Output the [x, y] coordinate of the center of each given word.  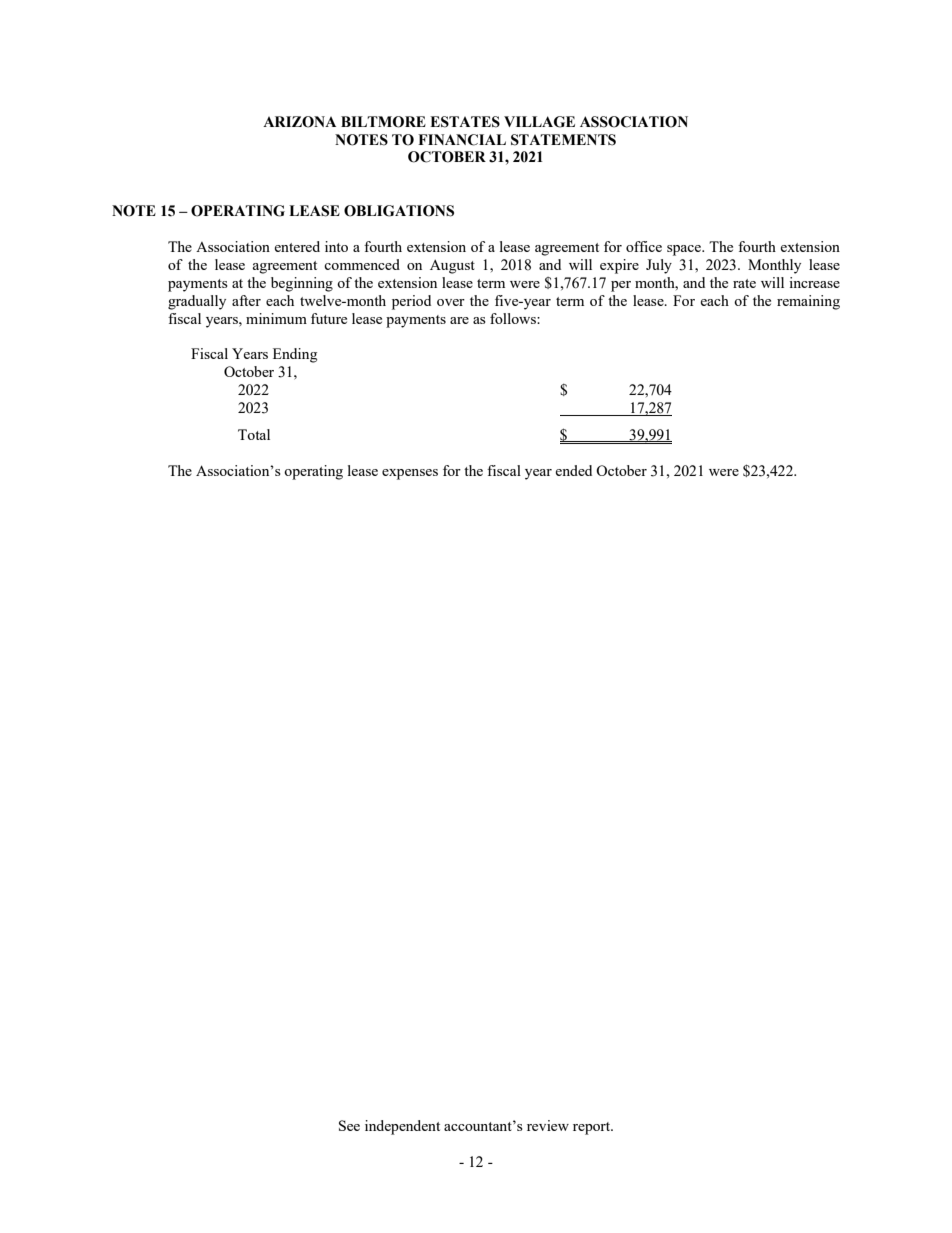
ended [573, 470]
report [593, 1128]
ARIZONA [299, 122]
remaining [808, 302]
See [349, 1125]
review [548, 1125]
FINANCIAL [462, 140]
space [685, 250]
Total [254, 434]
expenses [410, 474]
